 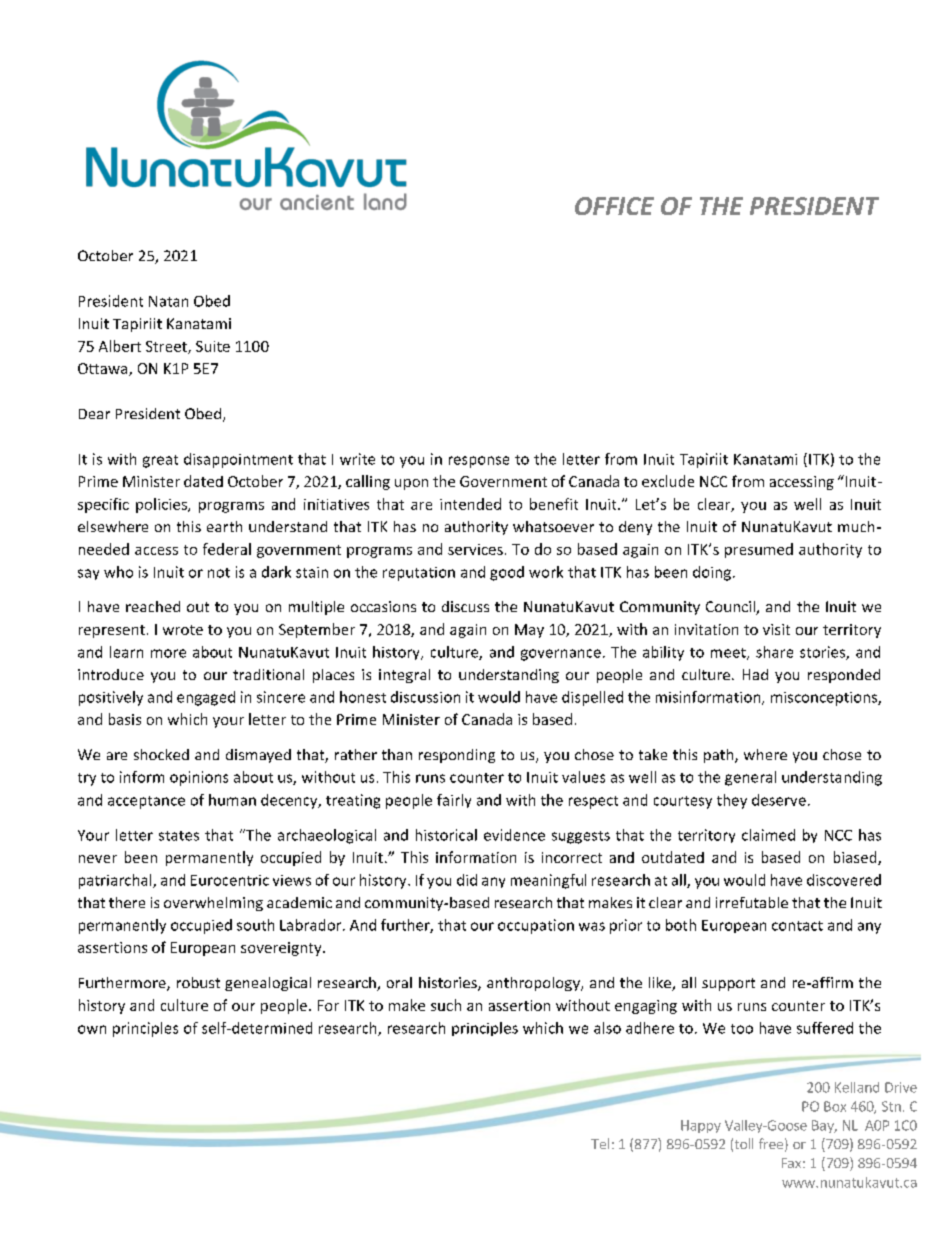 I want to click on exclude, so click(x=668, y=481).
